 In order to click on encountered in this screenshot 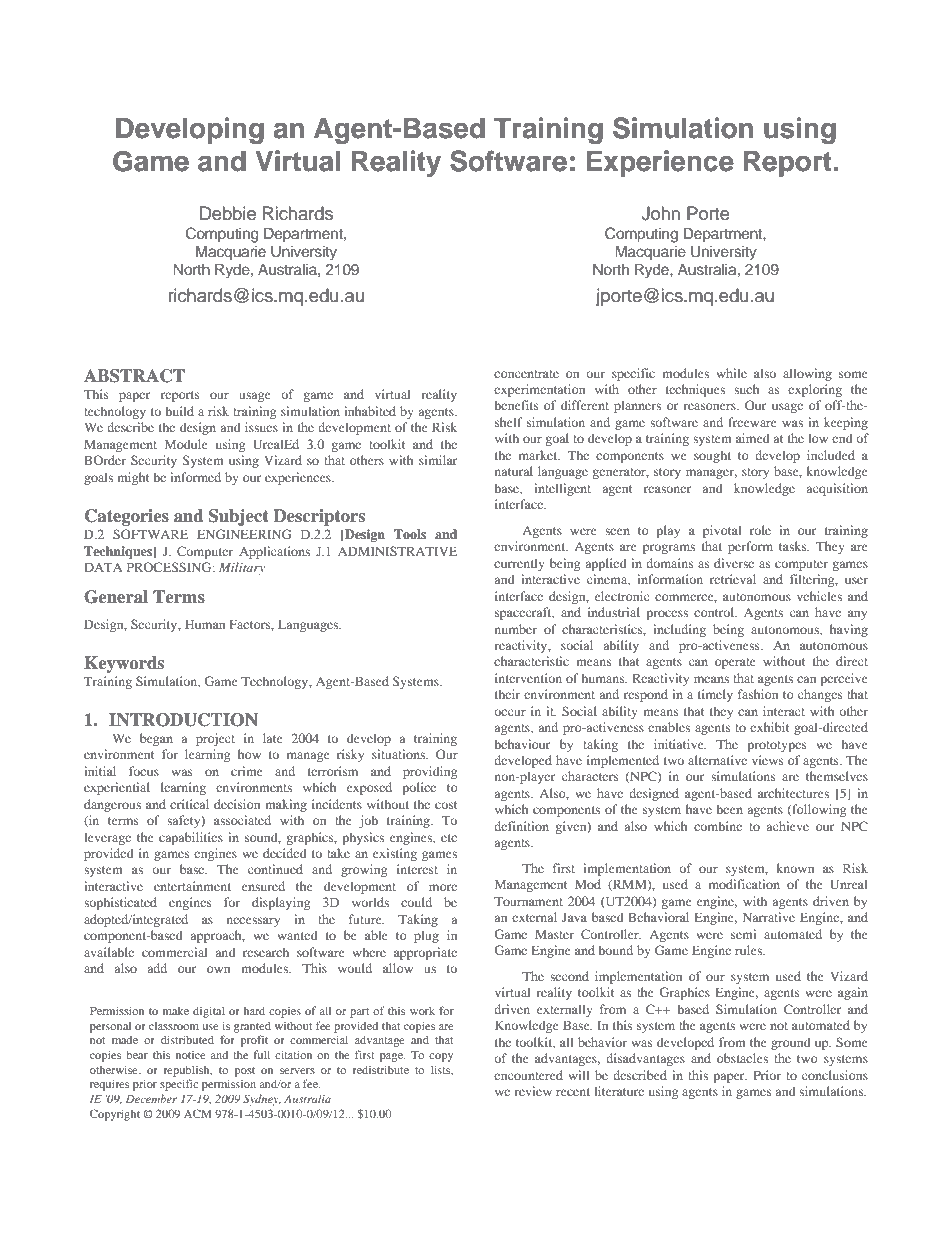, I will do `click(528, 1075)`.
